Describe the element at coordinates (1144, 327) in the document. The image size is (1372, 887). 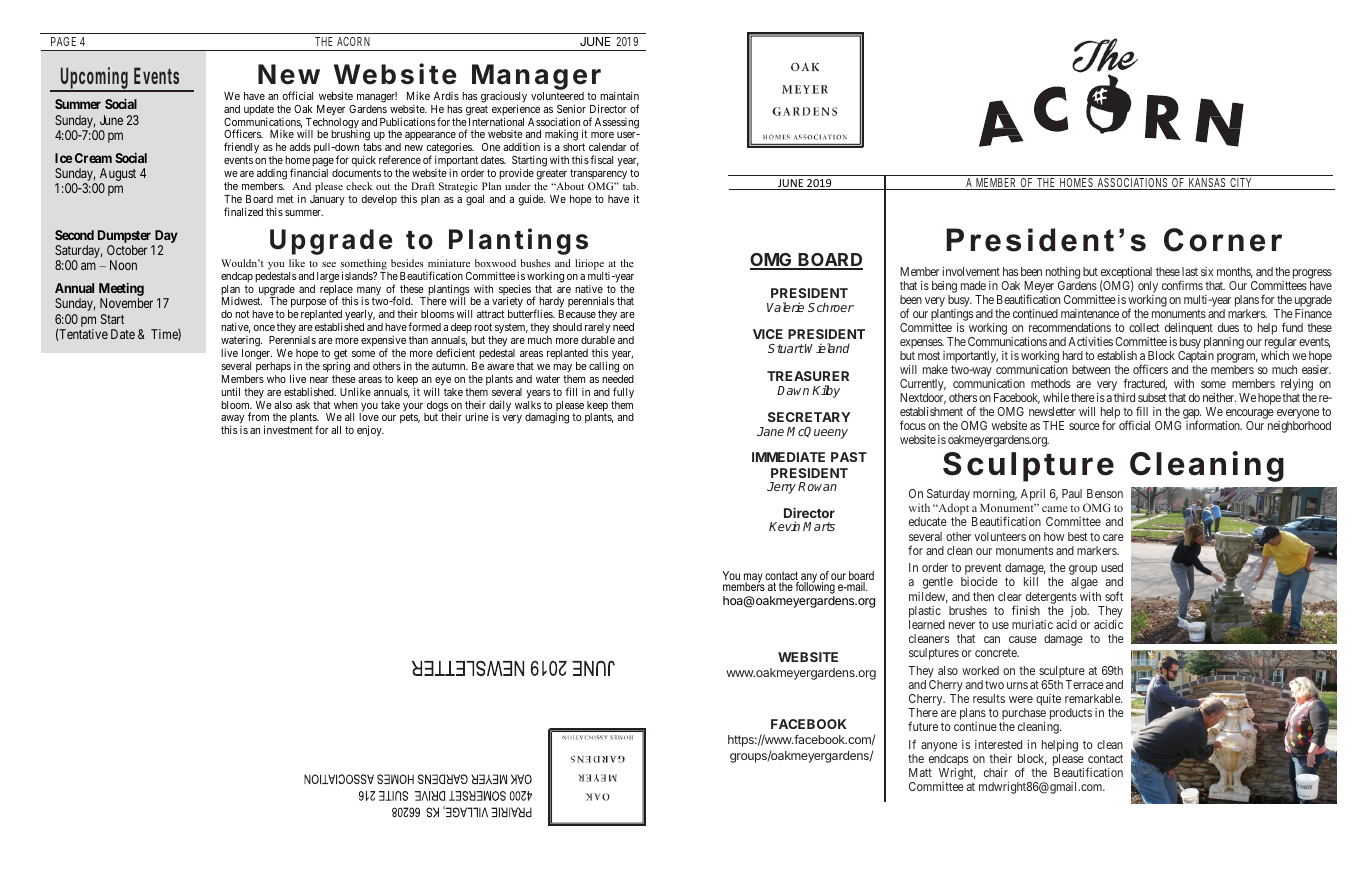
I see `collect` at that location.
